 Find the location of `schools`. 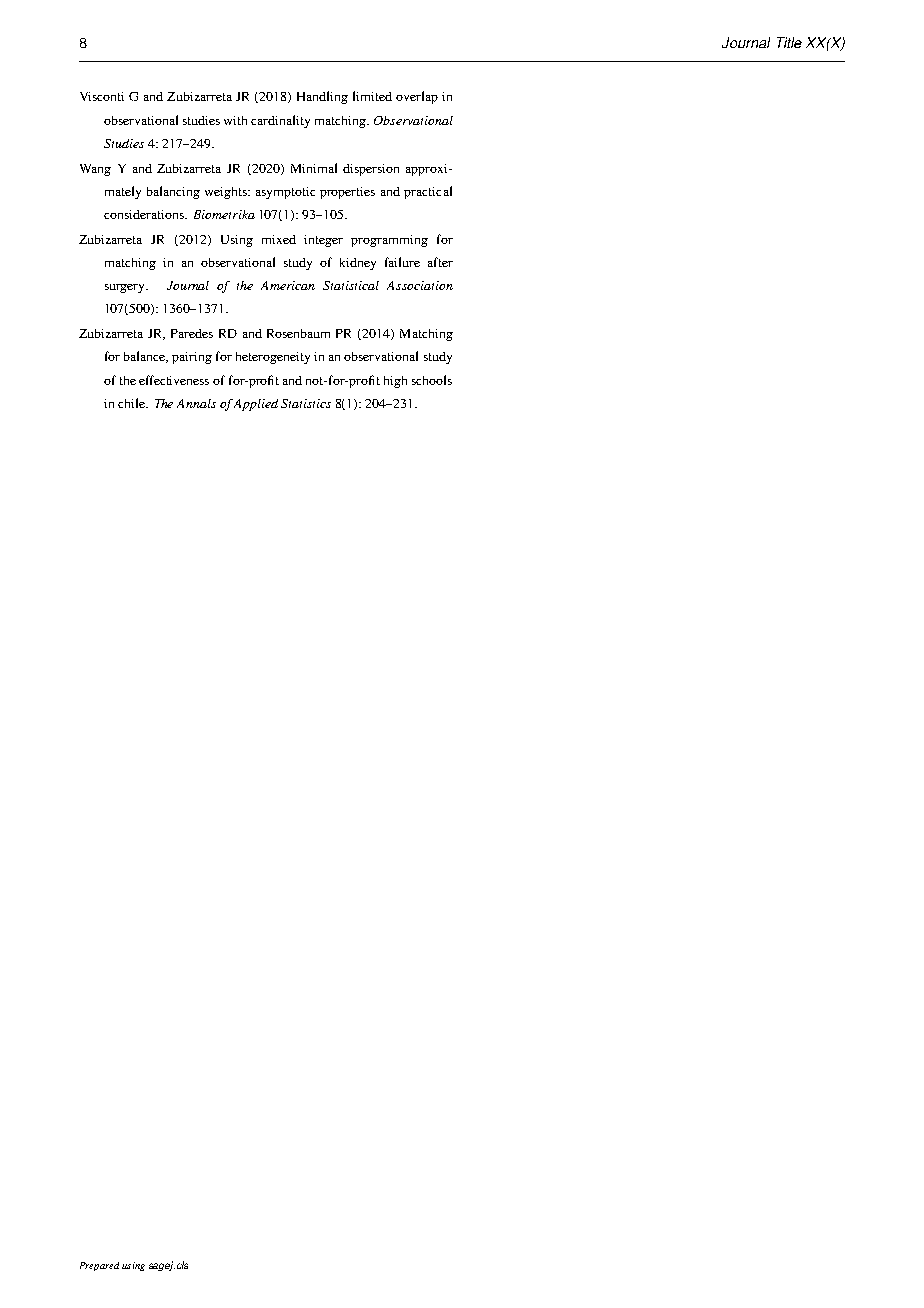

schools is located at coordinates (432, 380).
